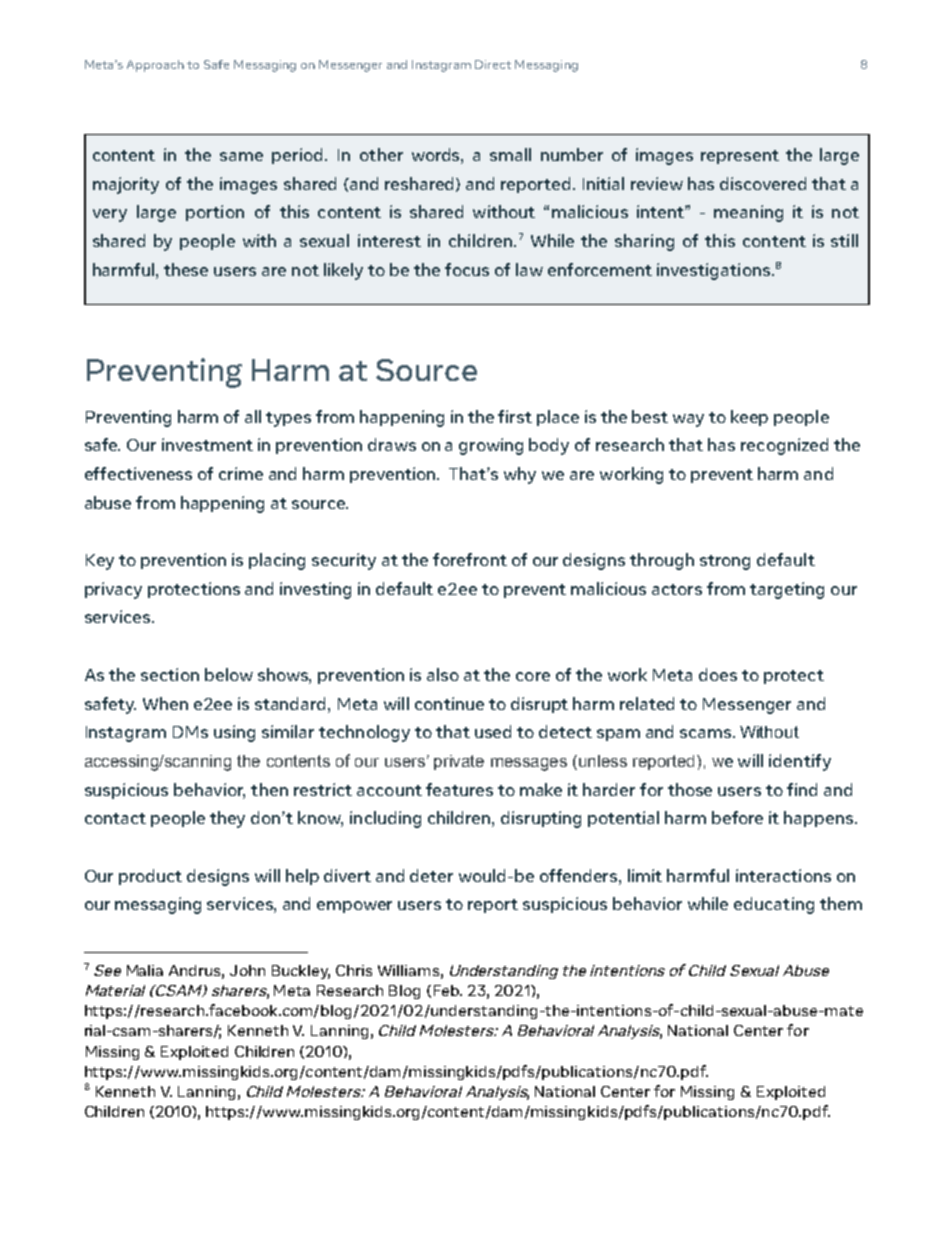 The image size is (952, 1233). What do you see at coordinates (725, 562) in the screenshot?
I see `strong` at bounding box center [725, 562].
